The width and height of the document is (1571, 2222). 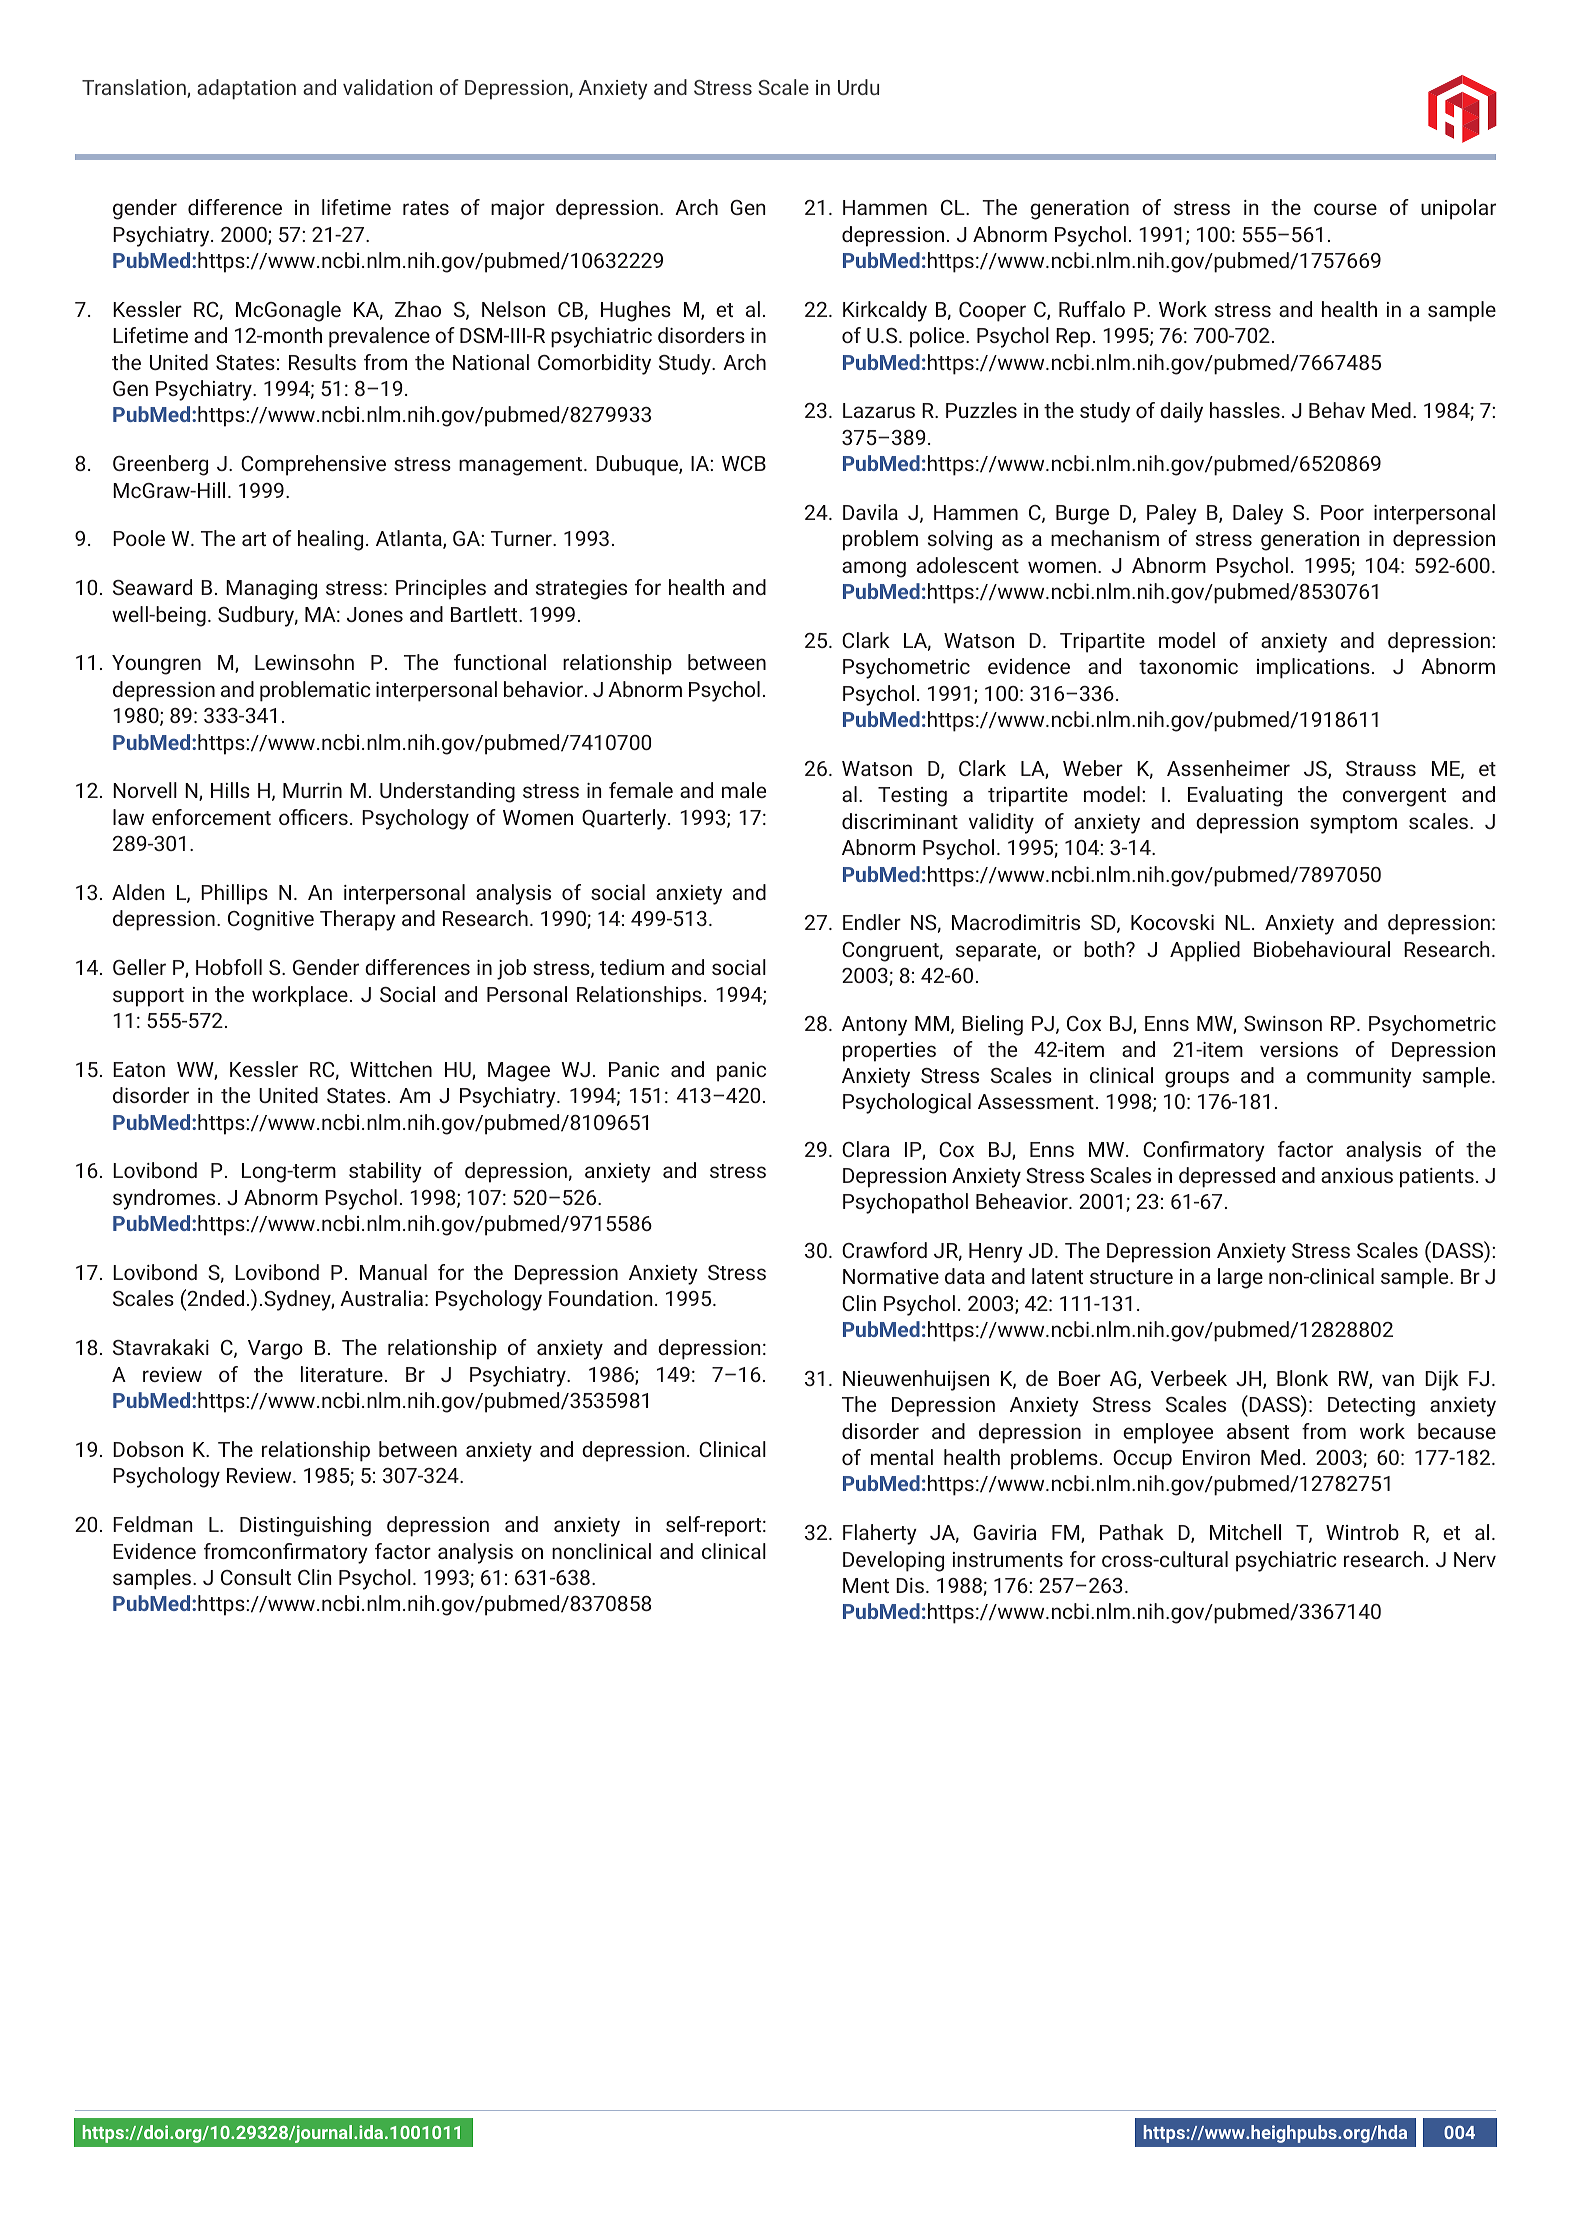 I want to click on Lazarus, so click(x=879, y=410).
